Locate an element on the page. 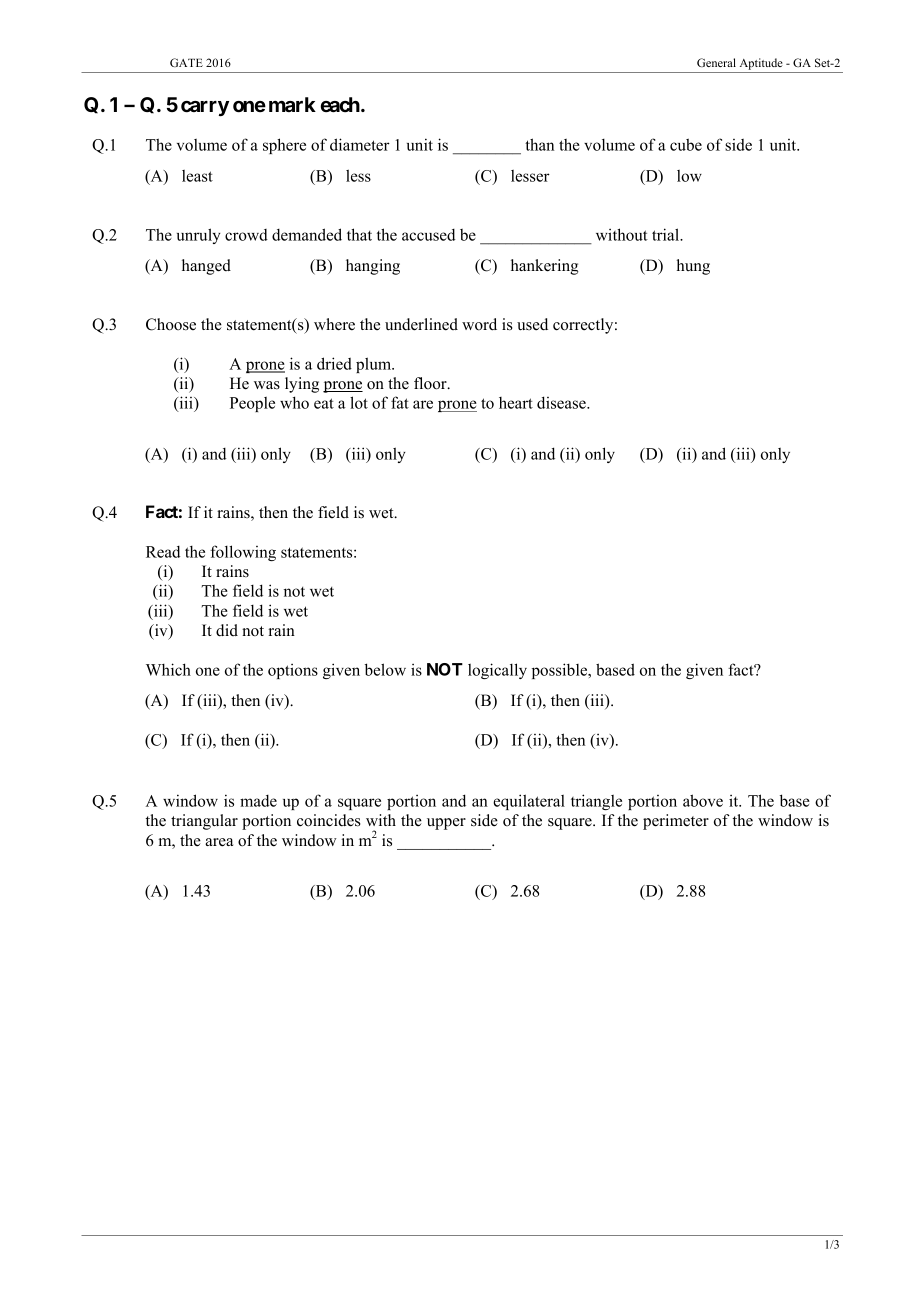  than is located at coordinates (539, 144).
